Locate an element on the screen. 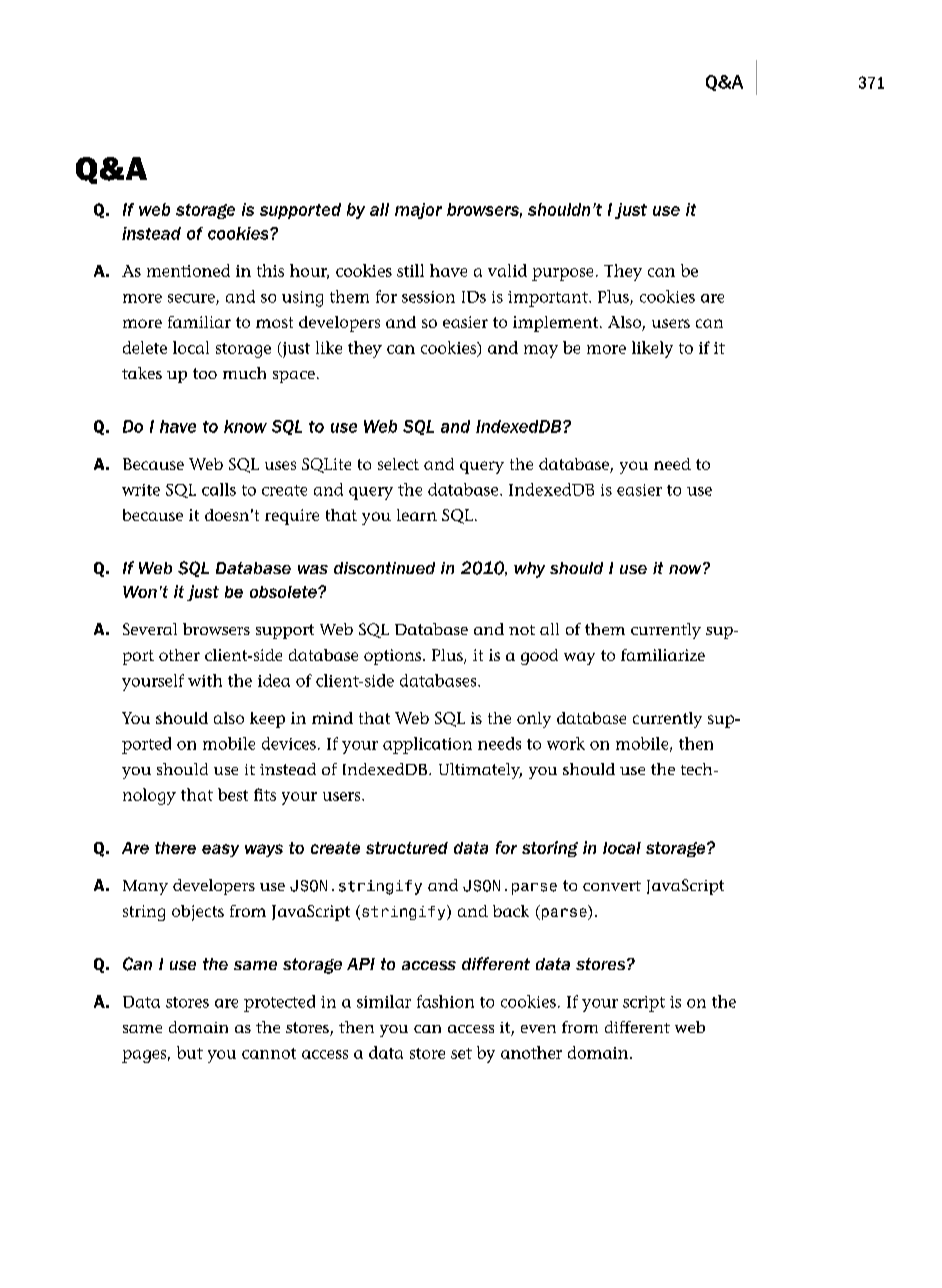  only is located at coordinates (534, 720).
